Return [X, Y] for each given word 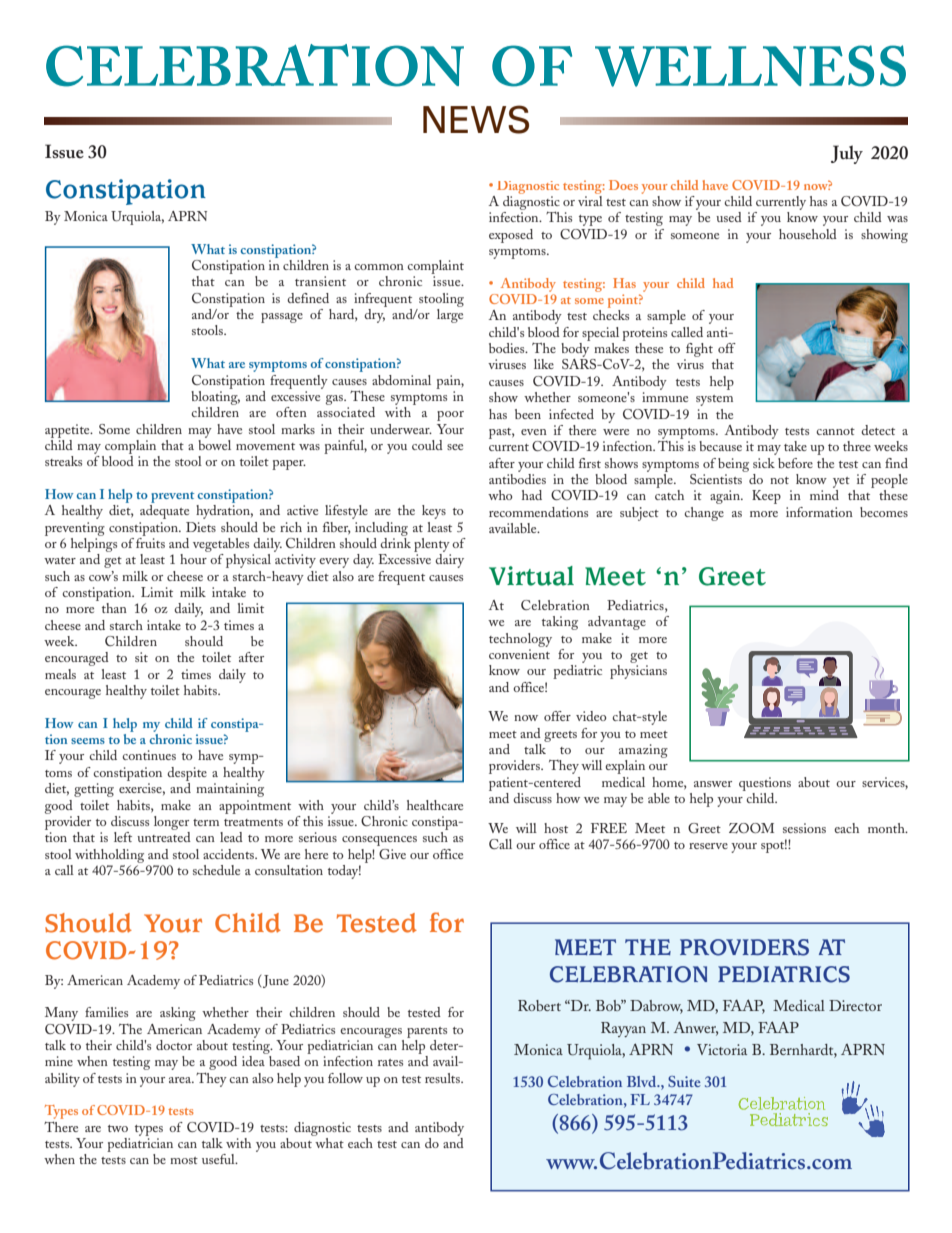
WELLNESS [750, 66]
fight [699, 350]
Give [392, 854]
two [118, 1128]
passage [282, 318]
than [114, 608]
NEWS [476, 119]
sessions [804, 828]
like [544, 364]
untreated [164, 837]
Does [623, 185]
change [704, 514]
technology [520, 640]
